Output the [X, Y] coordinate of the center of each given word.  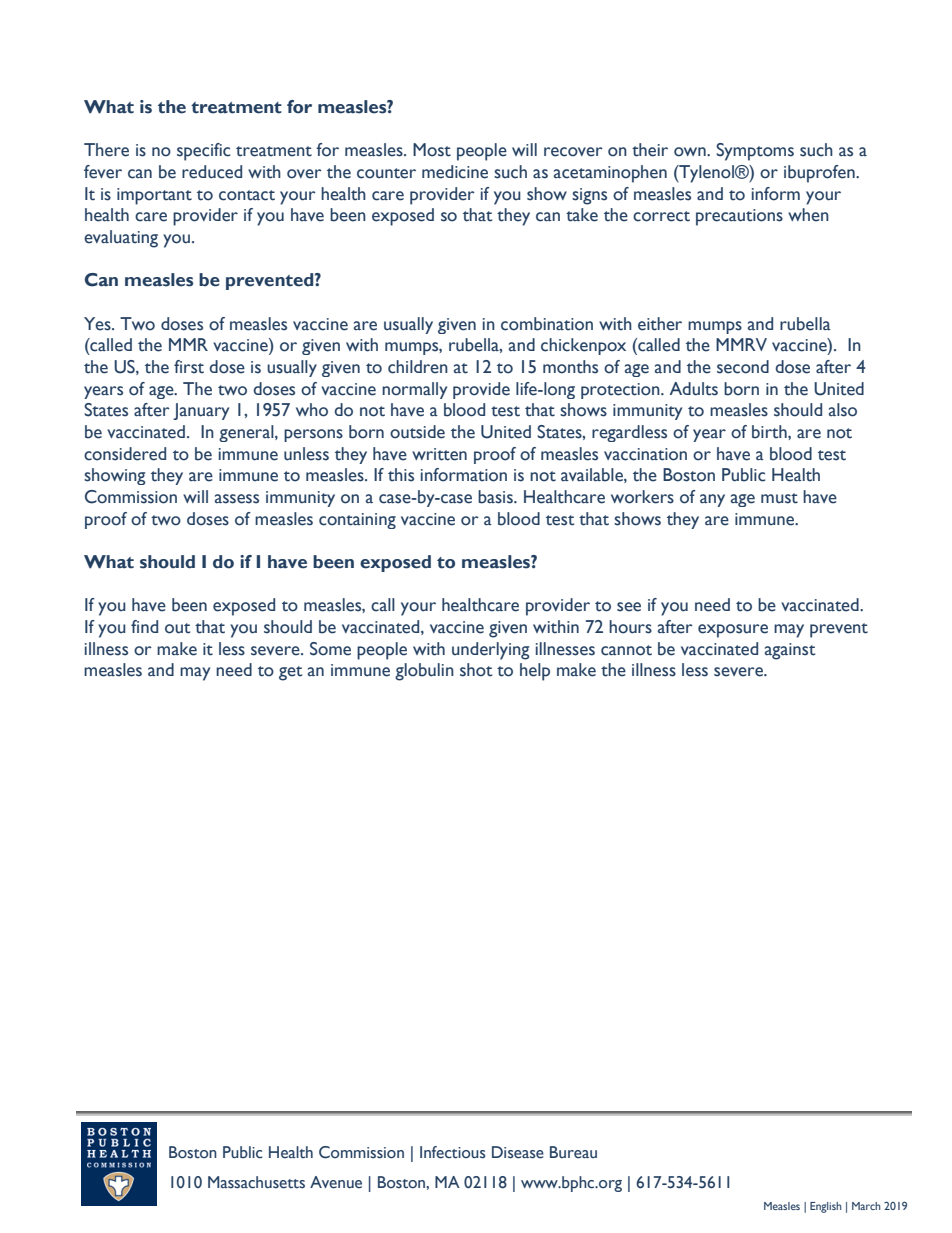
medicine [455, 172]
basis [496, 497]
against [790, 651]
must [779, 498]
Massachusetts [256, 1182]
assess [237, 499]
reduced [212, 172]
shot [476, 670]
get [290, 673]
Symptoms [755, 152]
